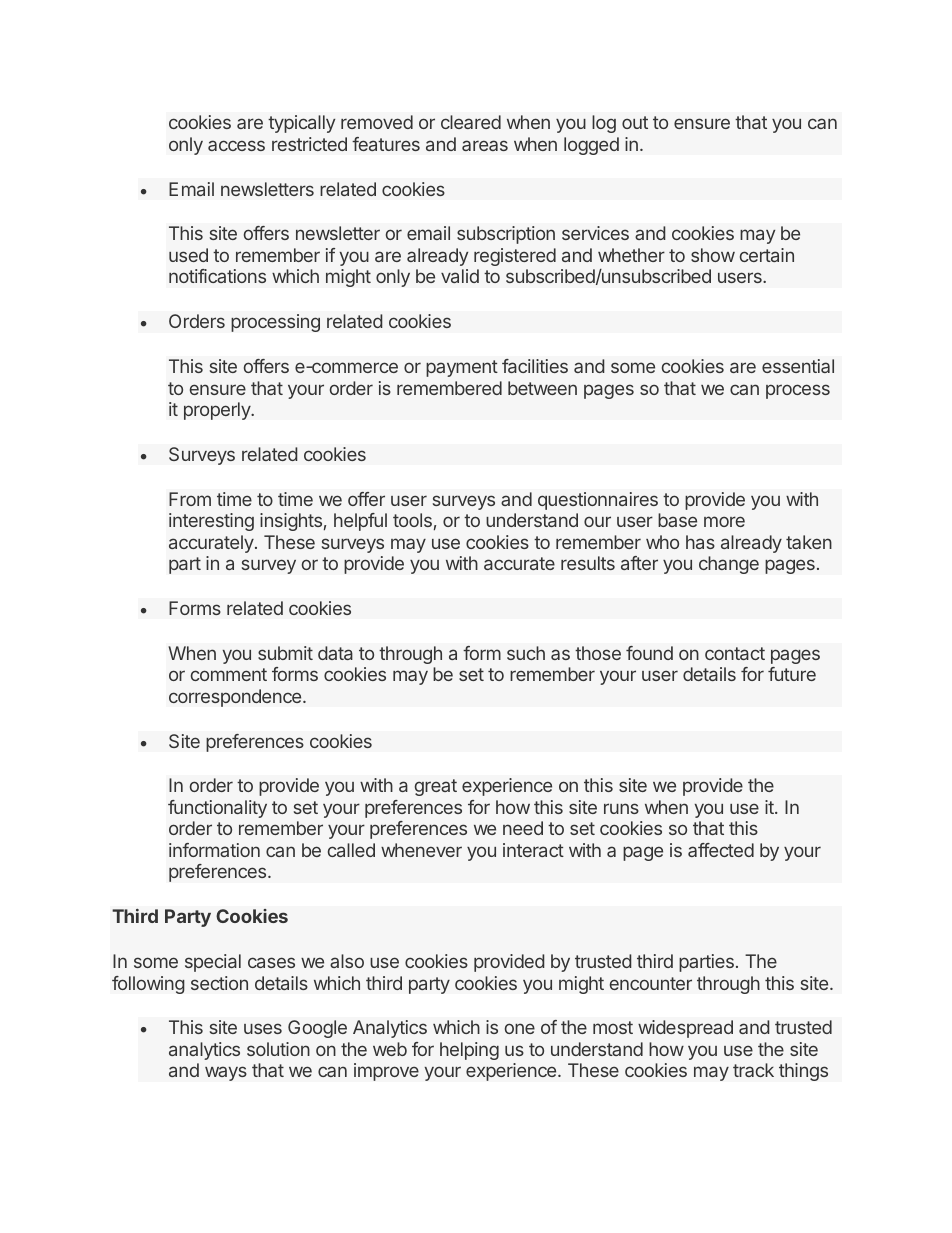  Describe the element at coordinates (753, 1070) in the screenshot. I see `track` at that location.
